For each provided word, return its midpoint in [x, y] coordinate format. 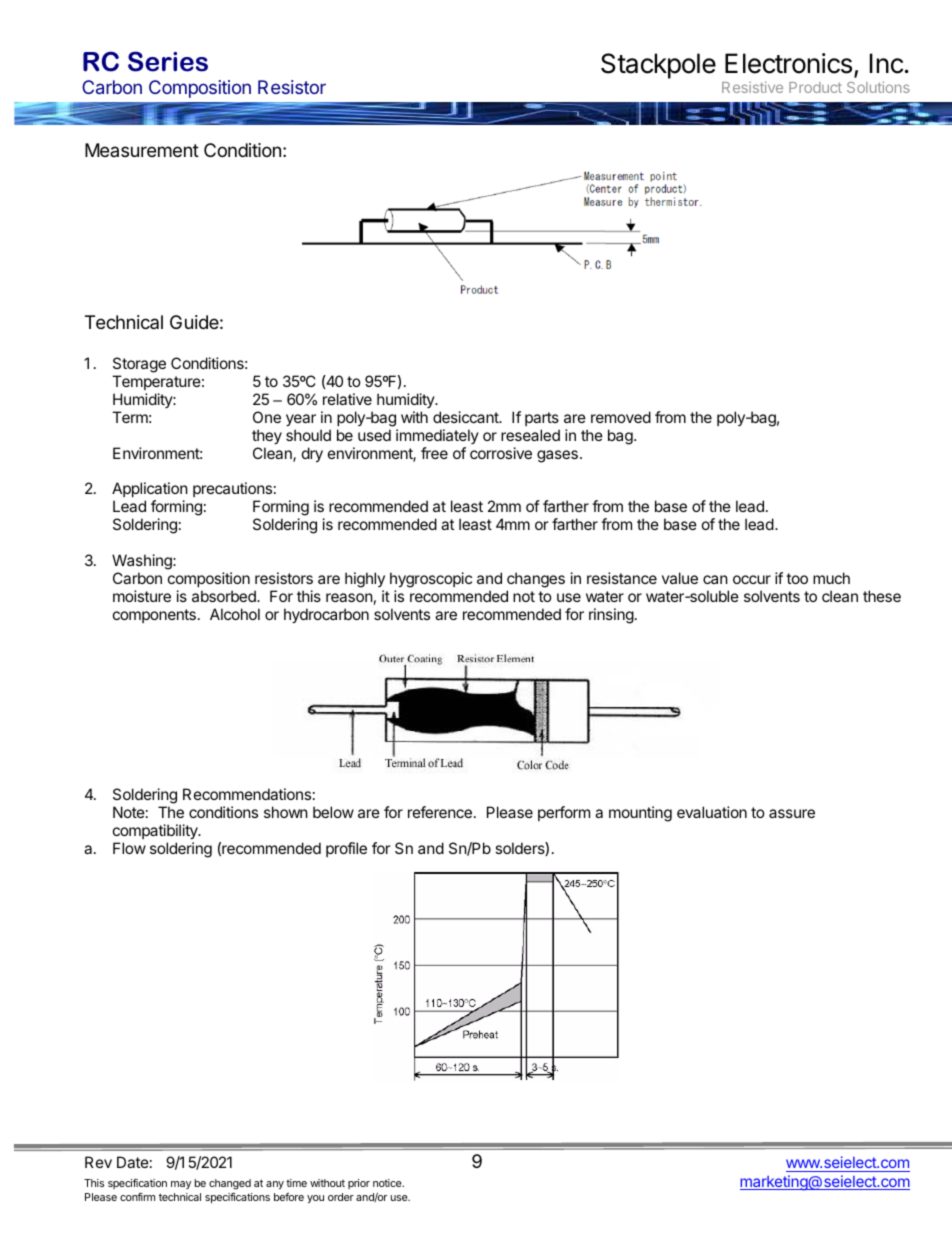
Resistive [752, 87]
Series [168, 61]
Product [815, 87]
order [341, 1197]
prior [359, 1184]
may [181, 1185]
